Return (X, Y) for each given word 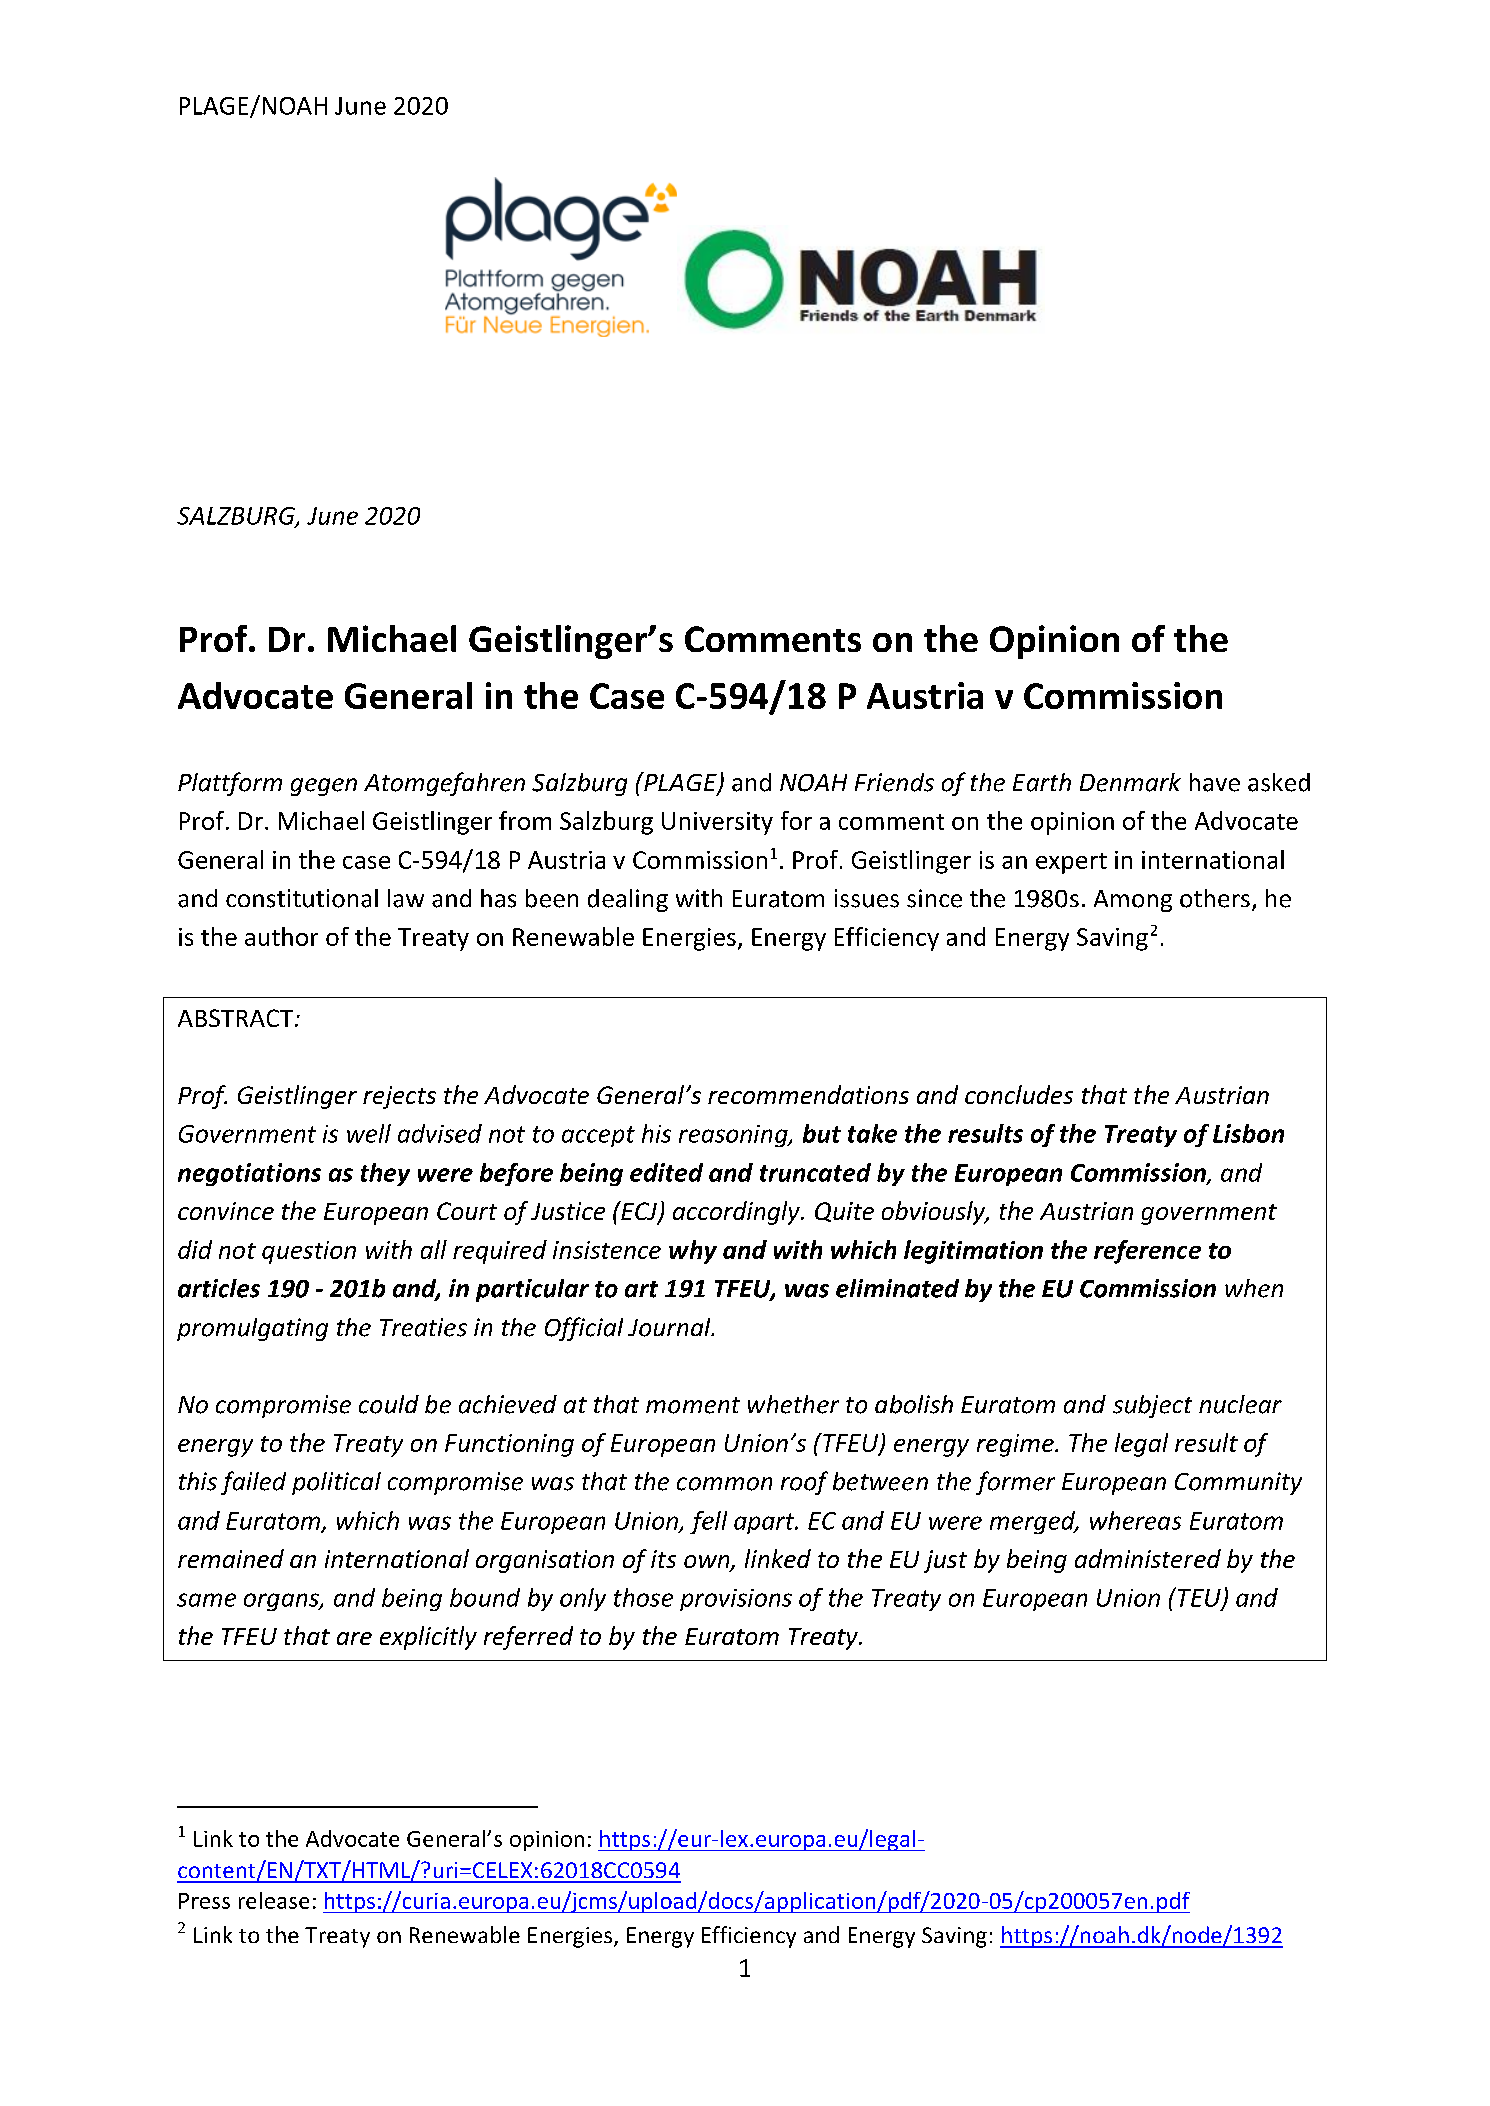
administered (1148, 1558)
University (717, 823)
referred (528, 1638)
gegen (324, 787)
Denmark (1130, 782)
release (274, 1900)
